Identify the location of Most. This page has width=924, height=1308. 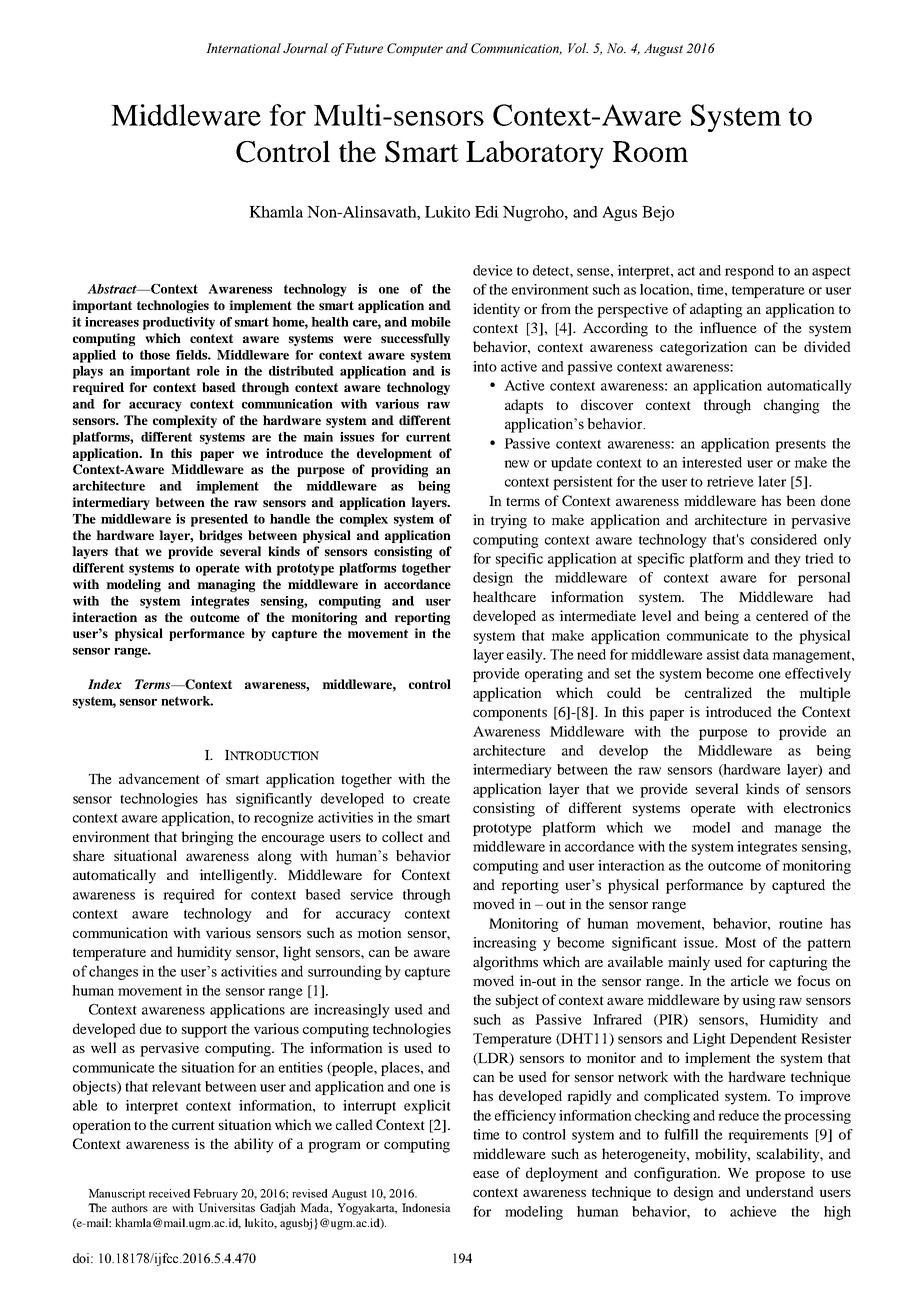
(740, 942).
